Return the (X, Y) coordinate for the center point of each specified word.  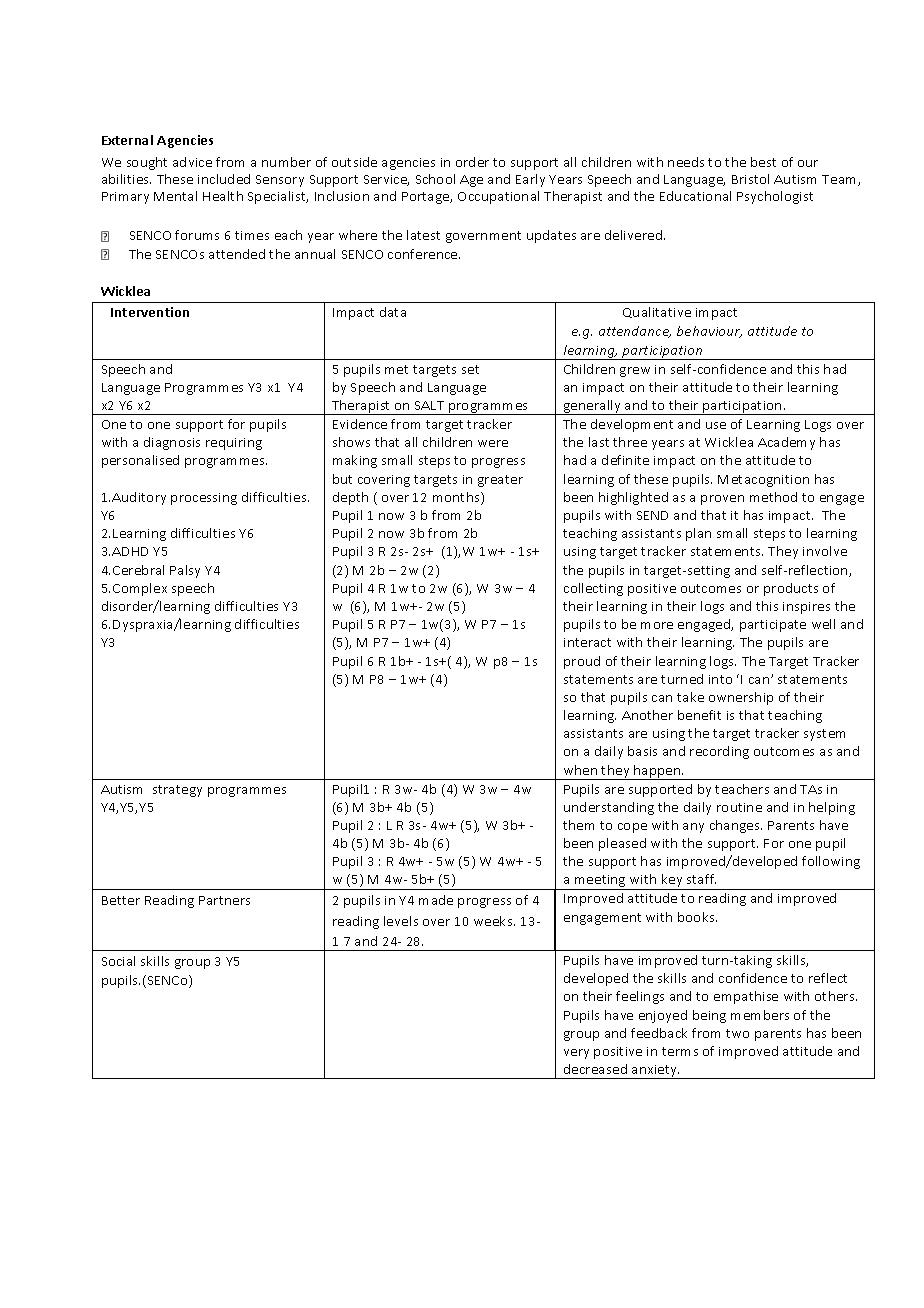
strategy (177, 791)
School (435, 179)
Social (118, 961)
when (580, 770)
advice (192, 162)
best (763, 162)
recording (719, 752)
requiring (234, 444)
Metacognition (763, 481)
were (493, 443)
